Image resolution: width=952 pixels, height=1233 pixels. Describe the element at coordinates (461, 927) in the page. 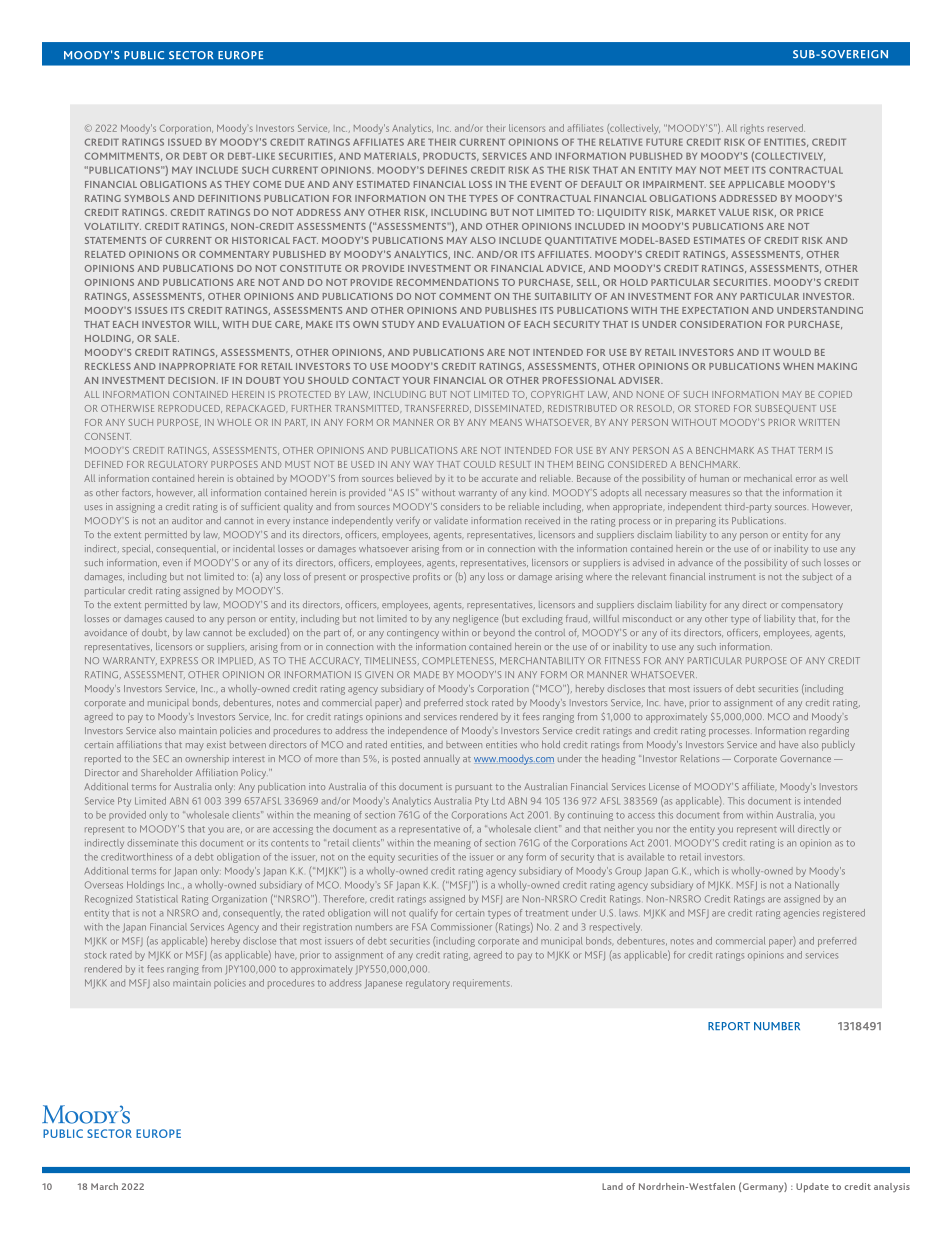

I see `Commissioner` at that location.
